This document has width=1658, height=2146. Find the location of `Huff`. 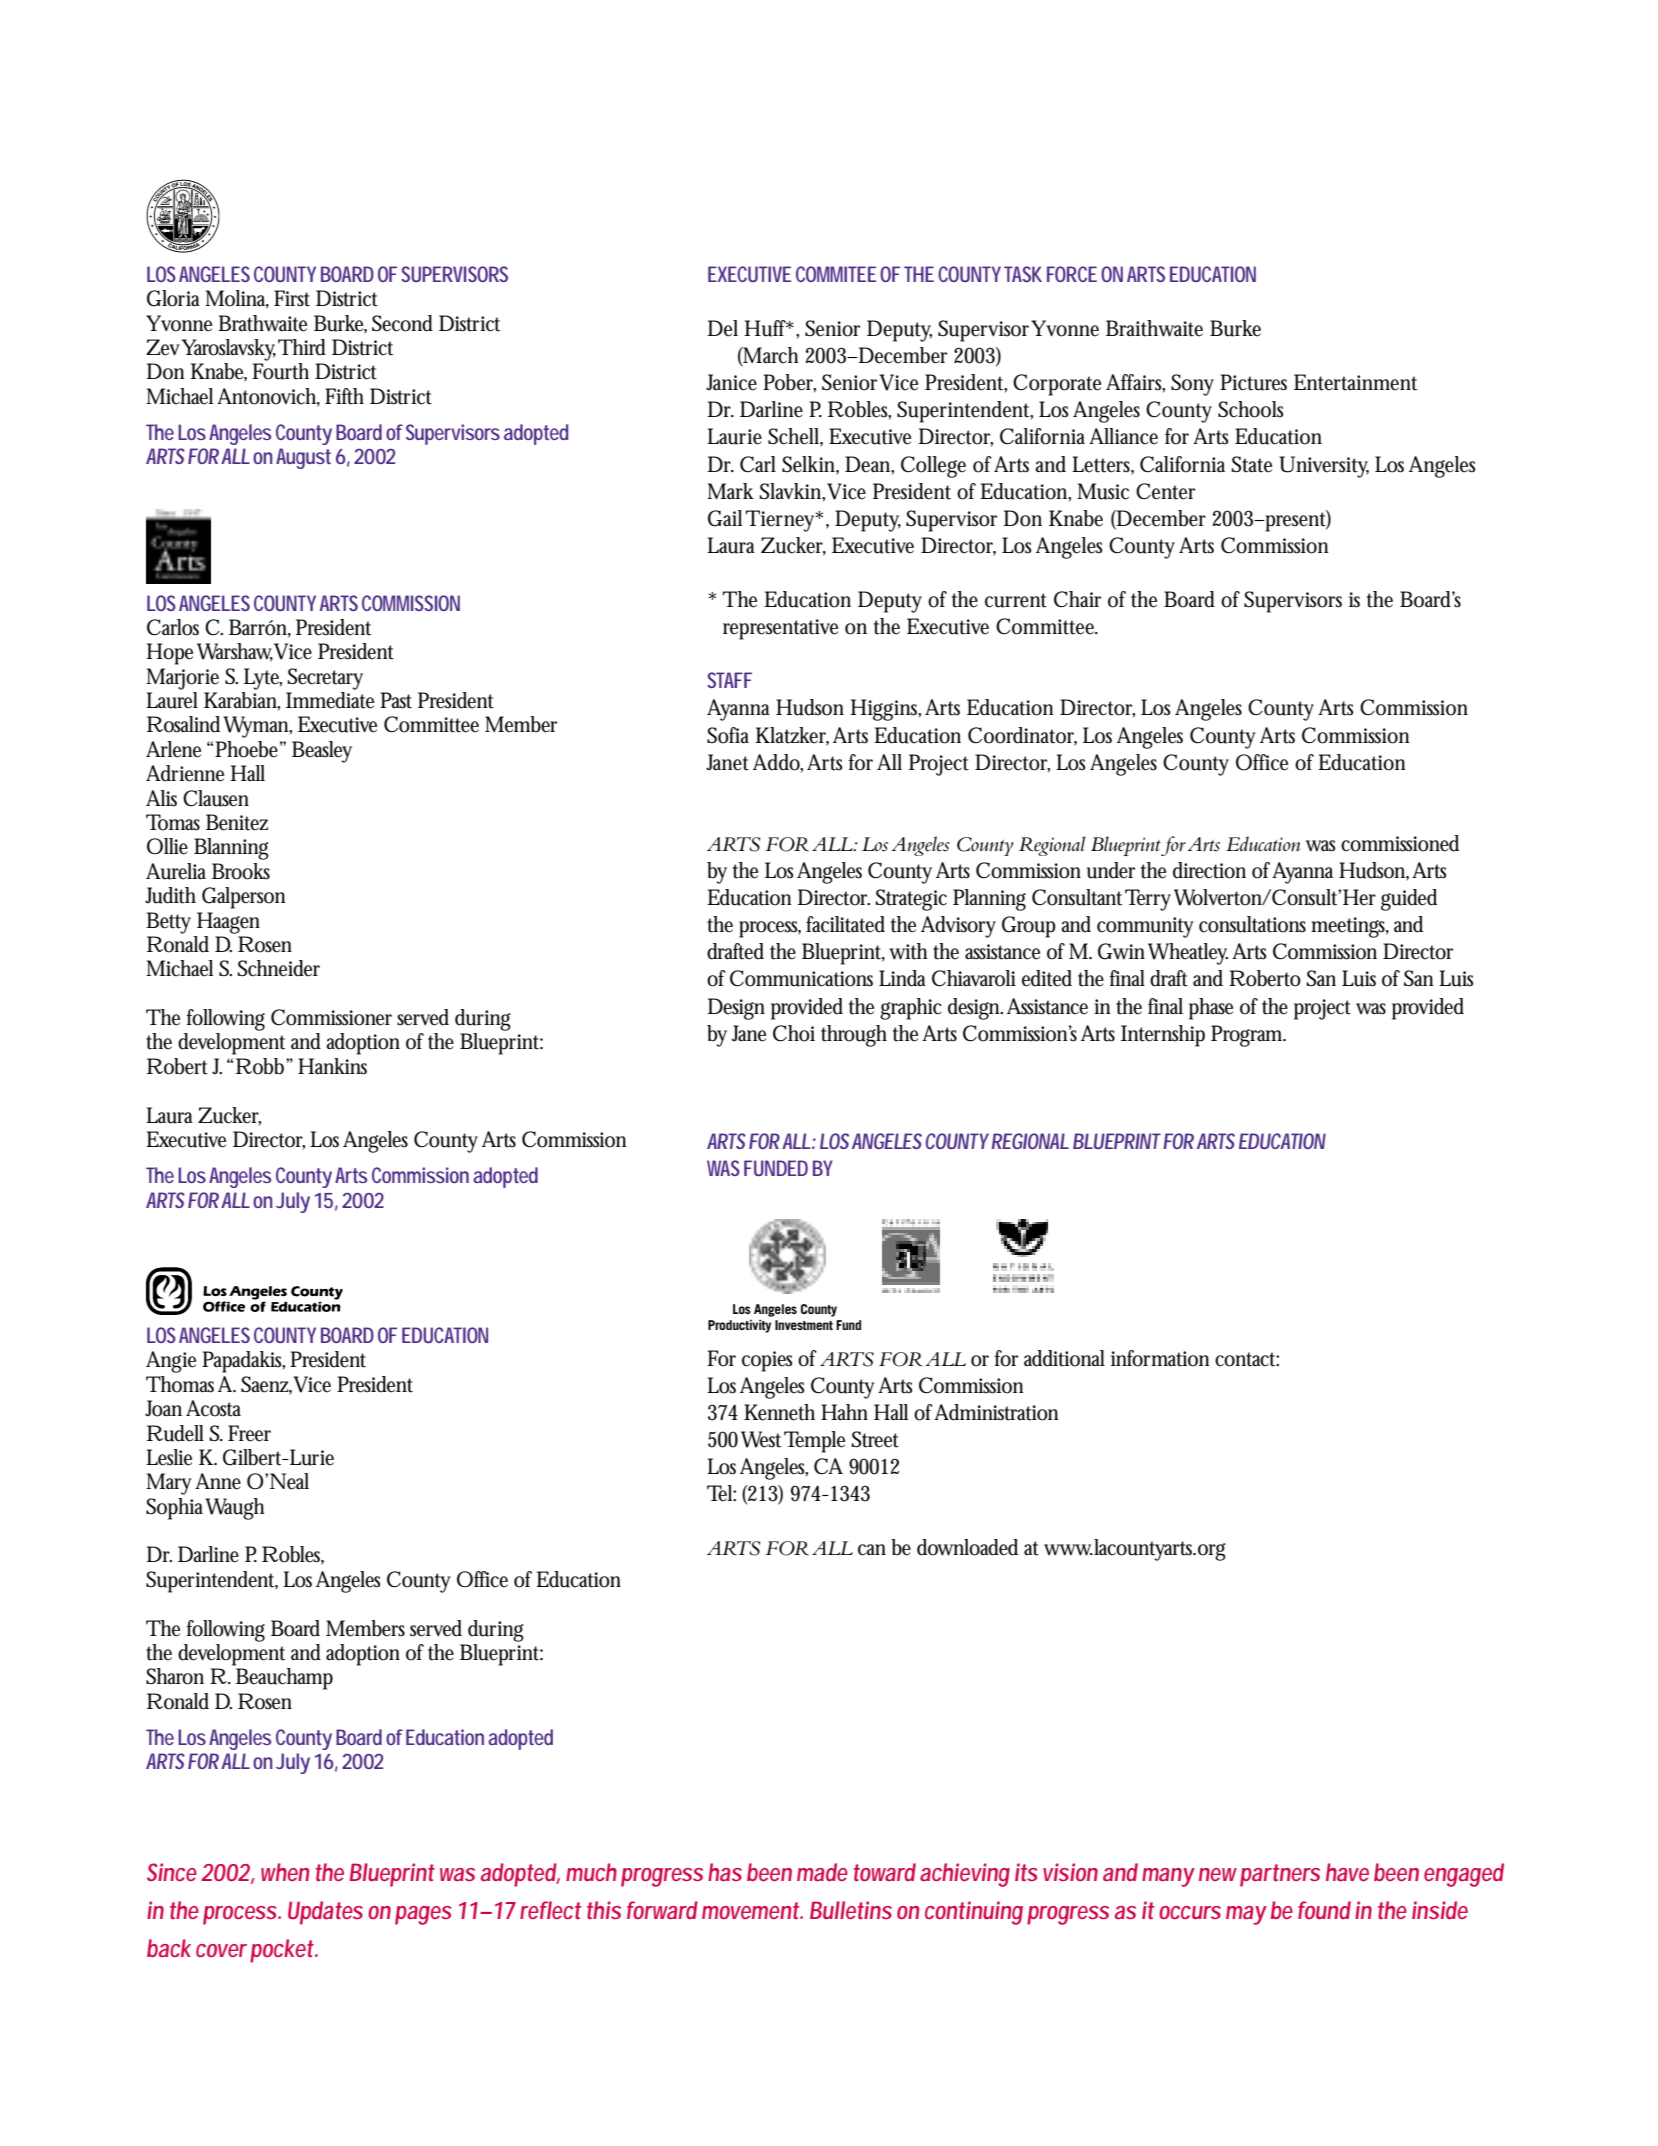

Huff is located at coordinates (766, 328).
